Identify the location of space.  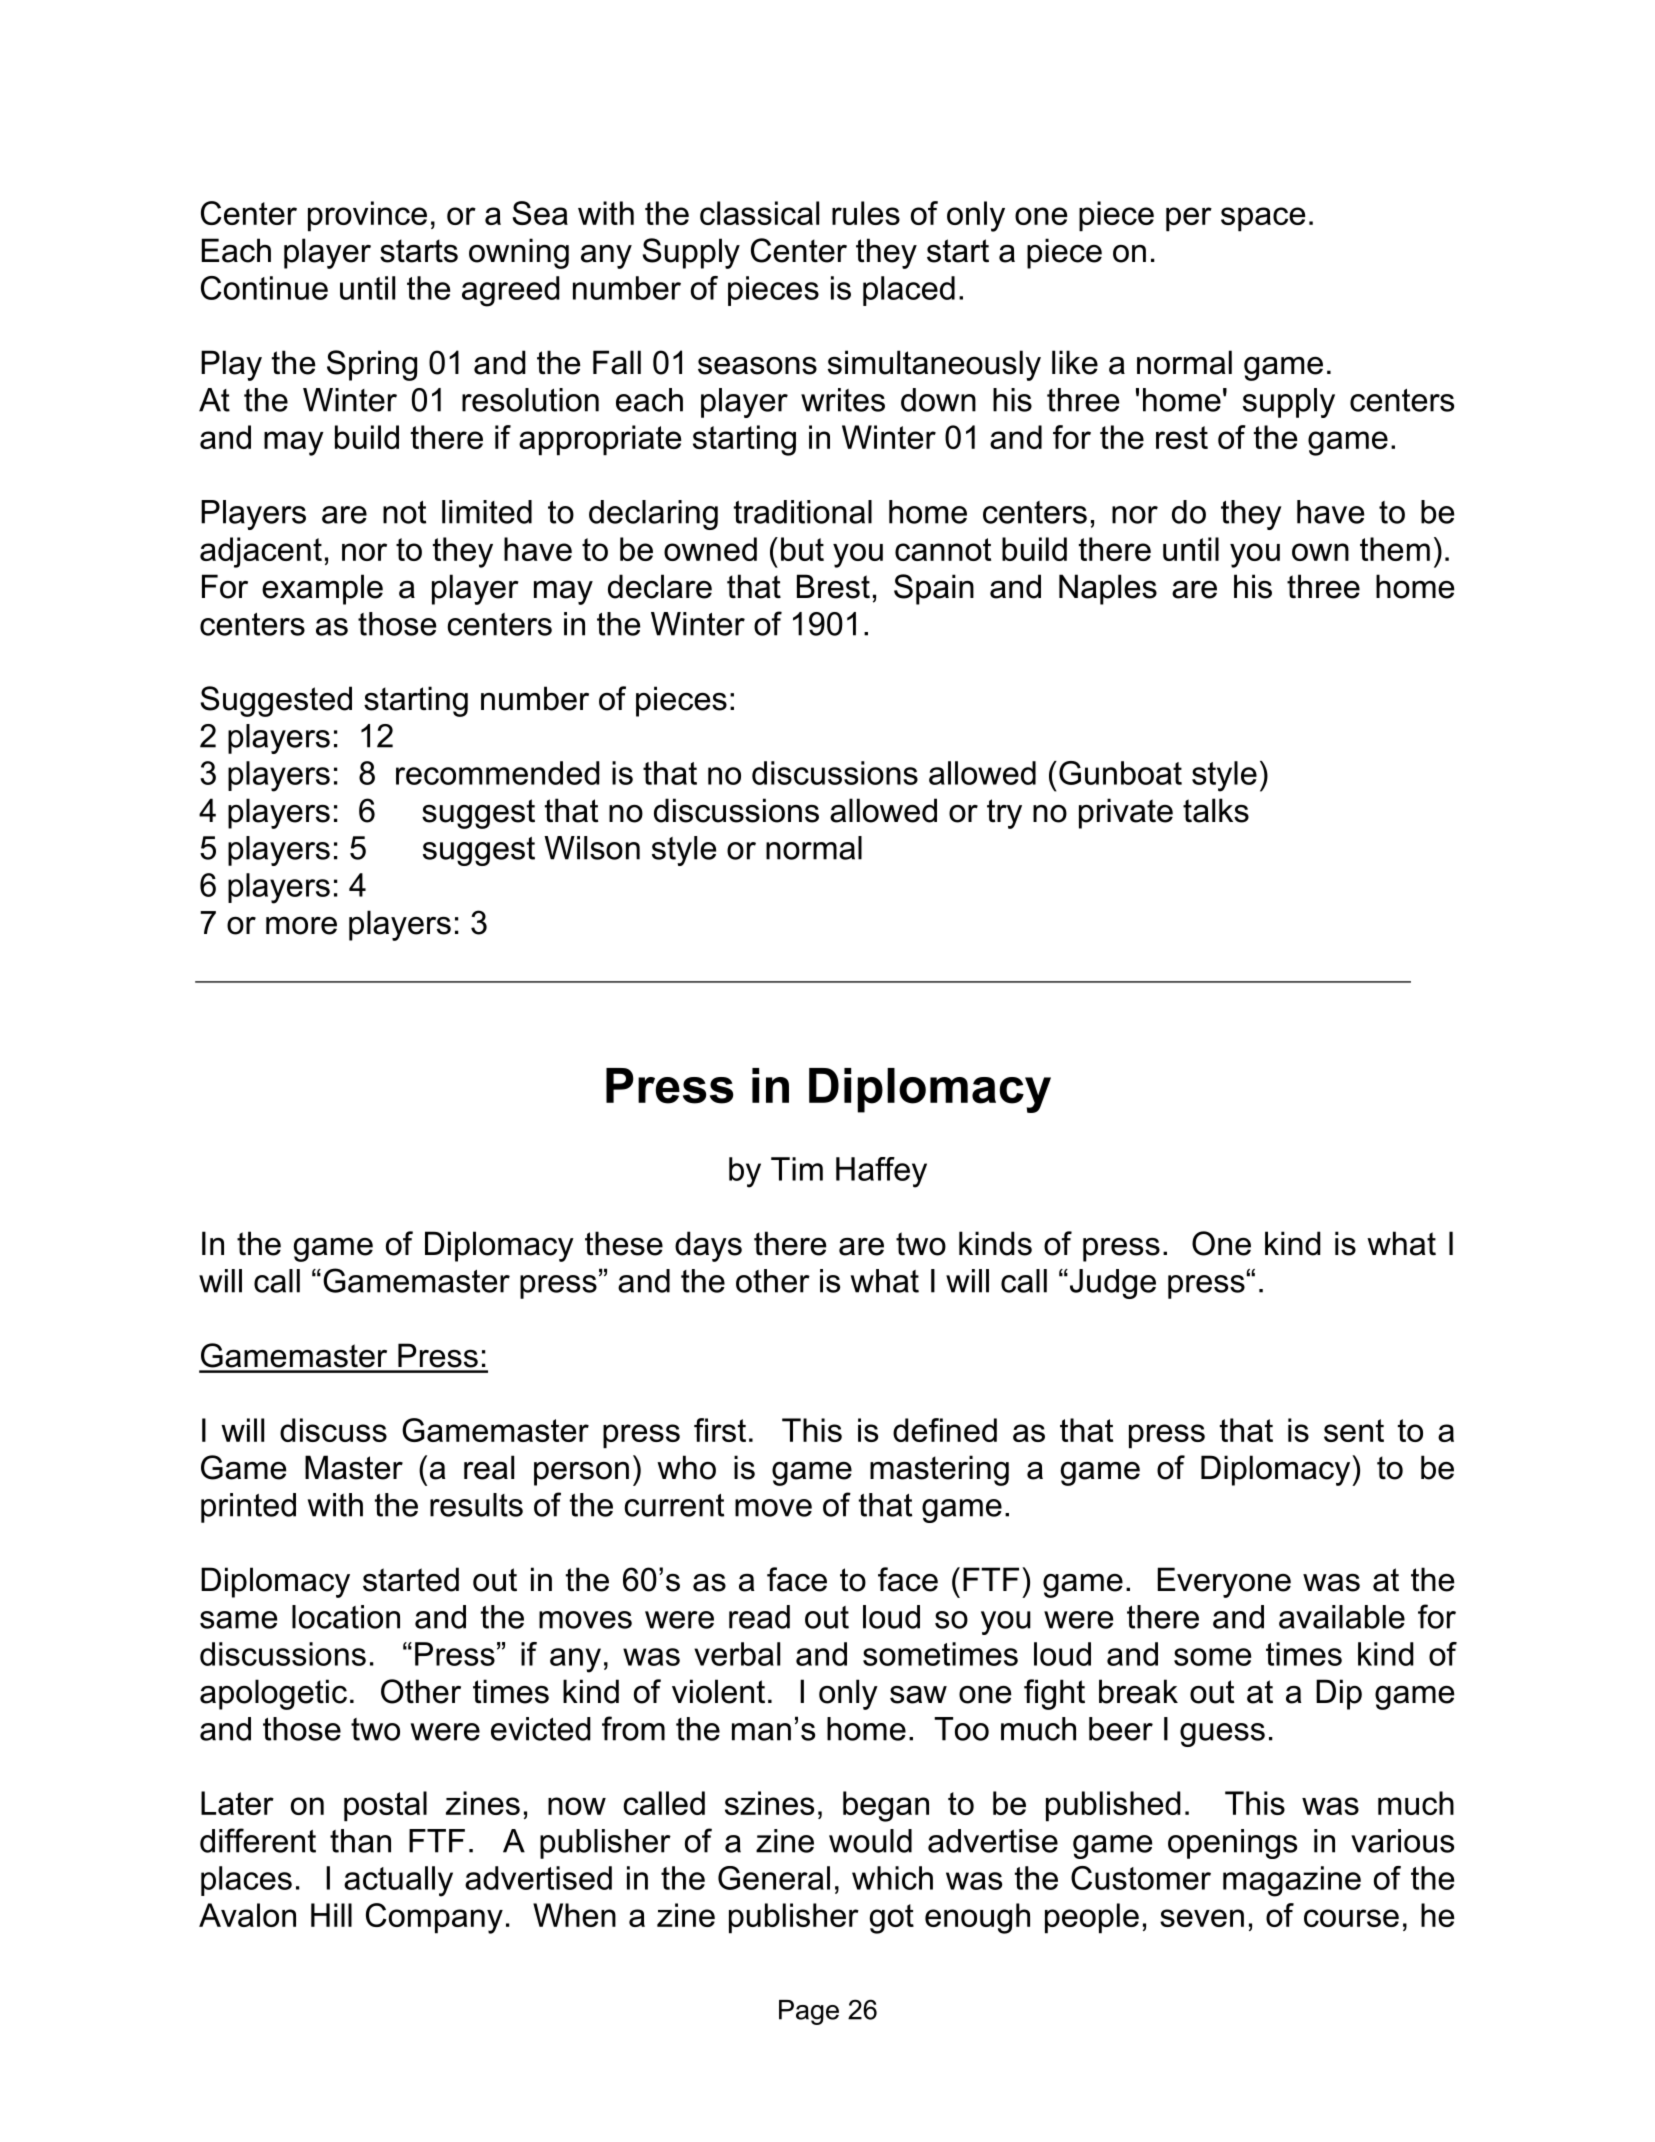
(1263, 219).
